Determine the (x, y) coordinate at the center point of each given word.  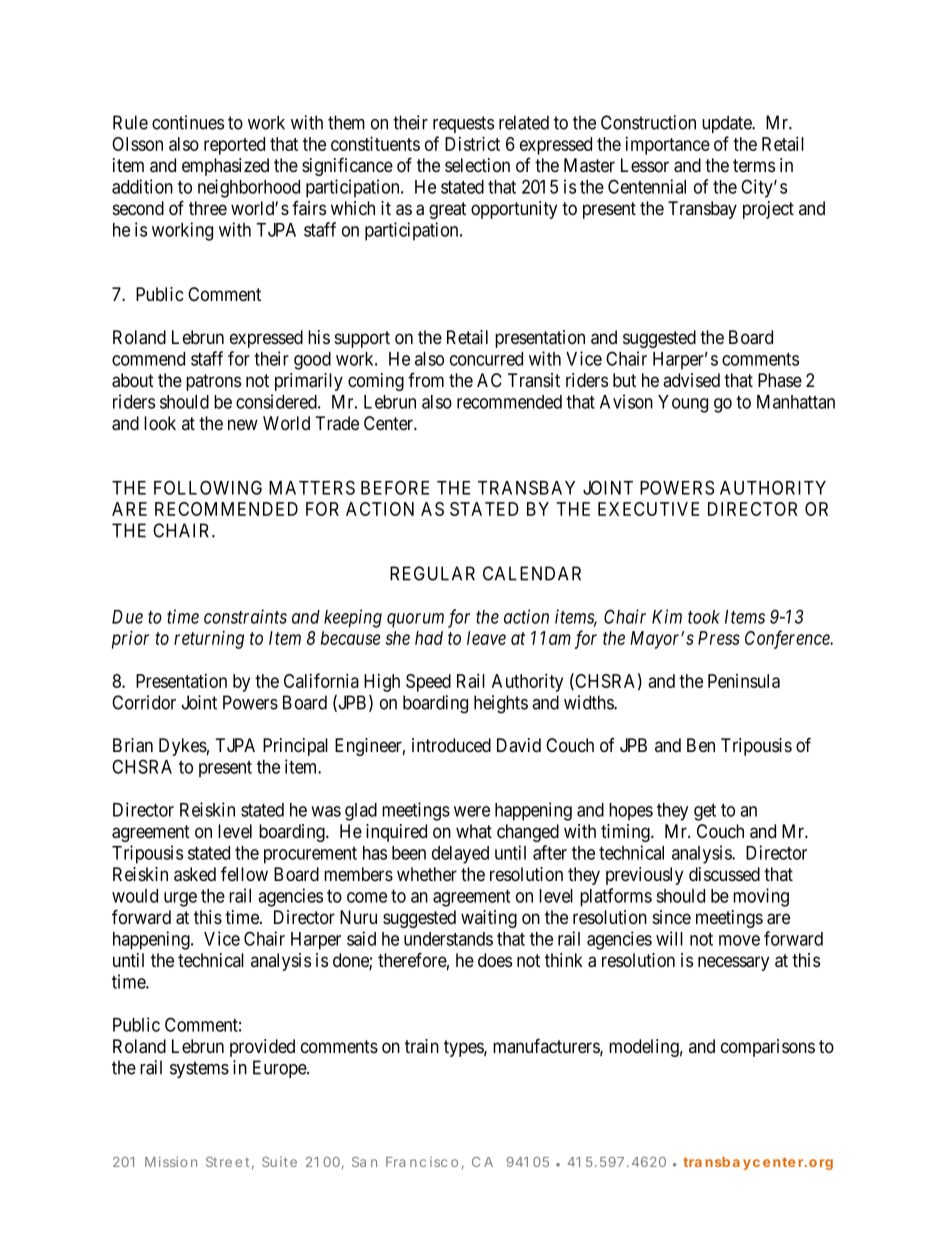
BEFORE (395, 487)
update (727, 124)
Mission (171, 1161)
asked (195, 874)
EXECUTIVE (648, 509)
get (705, 812)
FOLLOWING (208, 487)
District (472, 143)
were (472, 811)
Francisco (422, 1162)
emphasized (225, 167)
